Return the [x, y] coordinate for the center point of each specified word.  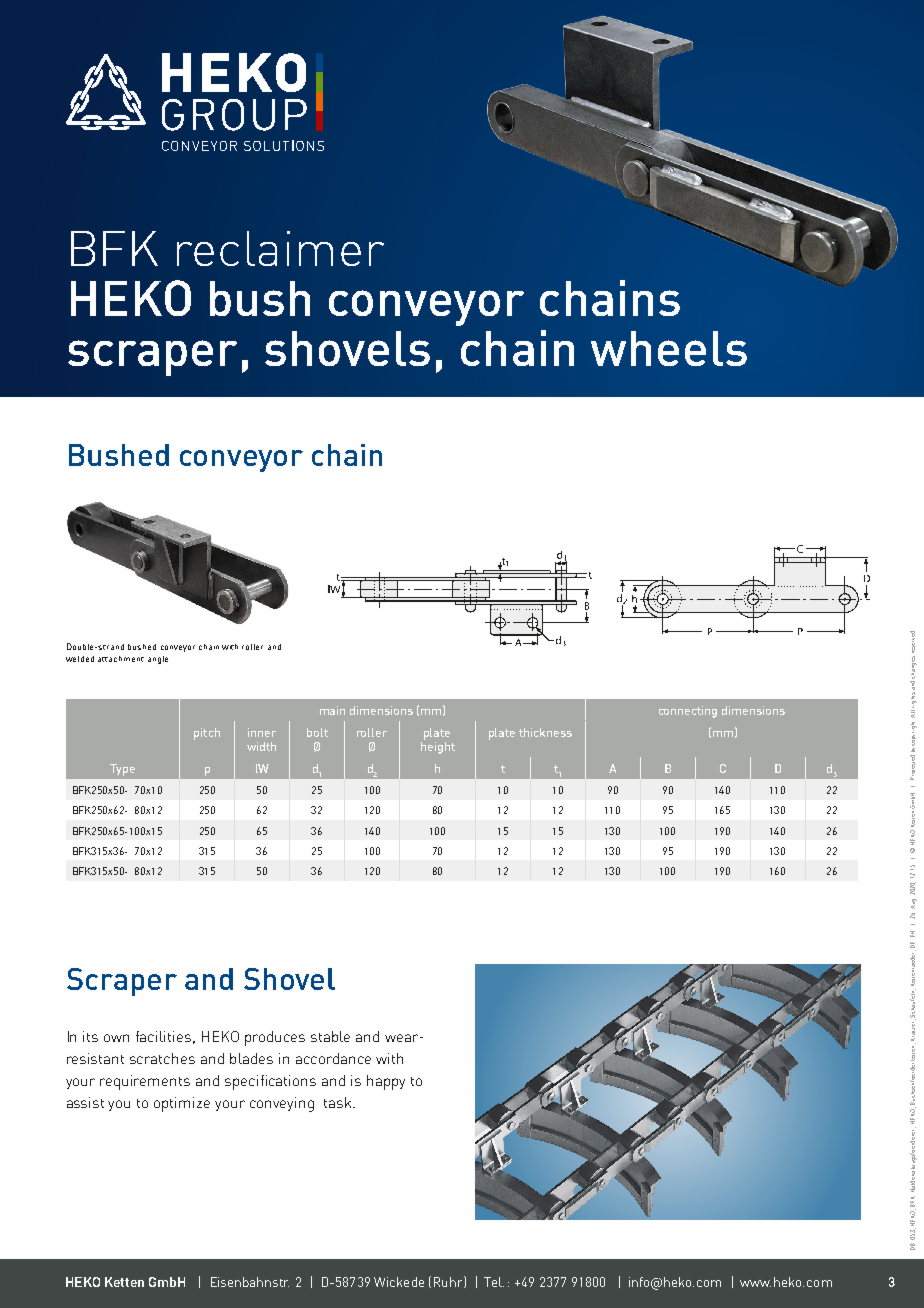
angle [158, 660]
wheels [669, 348]
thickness [545, 732]
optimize [182, 1104]
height [438, 748]
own [116, 1038]
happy [386, 1082]
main [332, 710]
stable [330, 1036]
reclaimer [280, 248]
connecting [688, 712]
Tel [494, 1282]
